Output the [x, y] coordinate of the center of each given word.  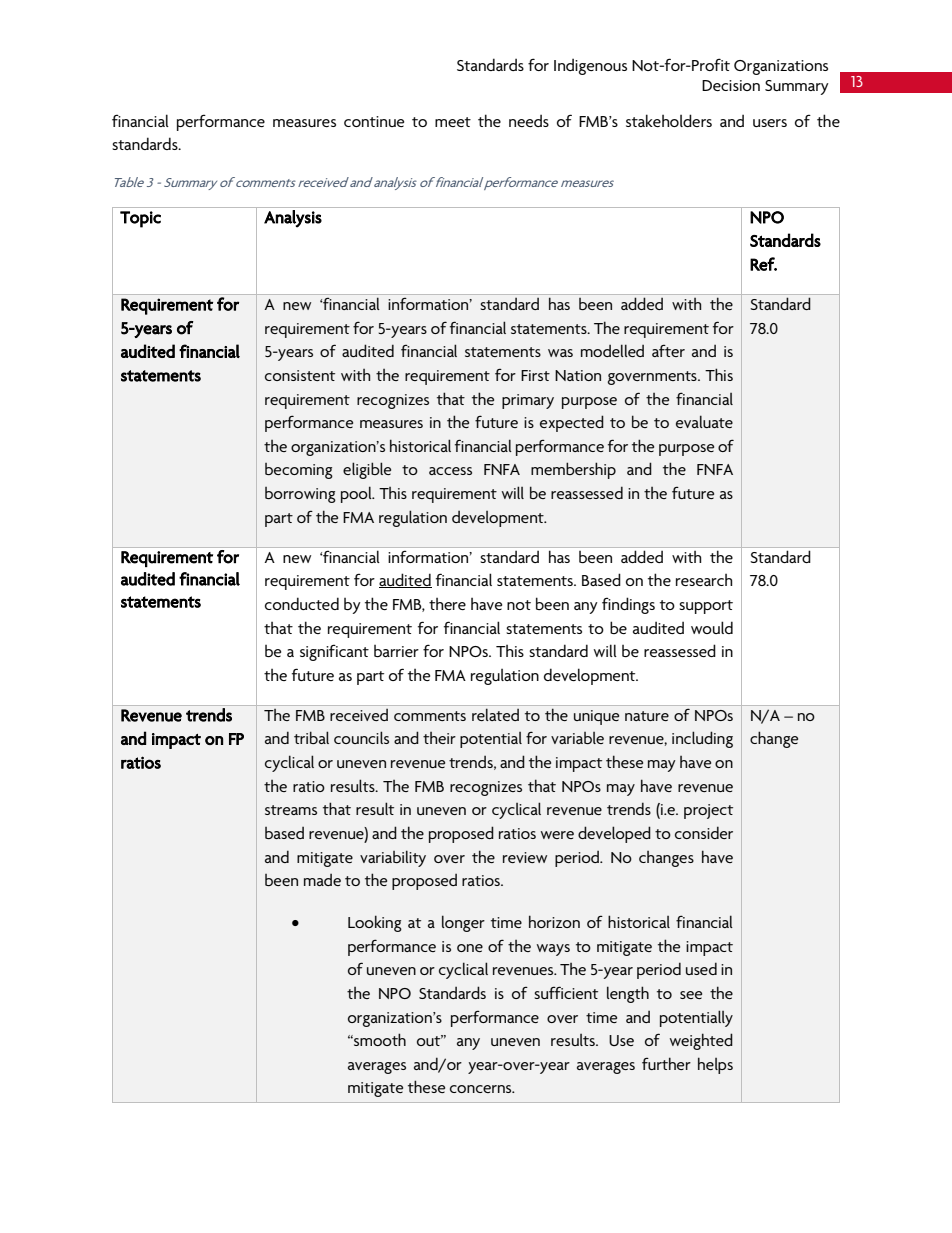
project [708, 811]
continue [374, 121]
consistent [300, 375]
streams [291, 810]
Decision [731, 85]
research [704, 580]
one [470, 948]
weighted [701, 1041]
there [447, 604]
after [668, 351]
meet [453, 122]
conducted [302, 603]
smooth [379, 1039]
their [439, 738]
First [535, 375]
